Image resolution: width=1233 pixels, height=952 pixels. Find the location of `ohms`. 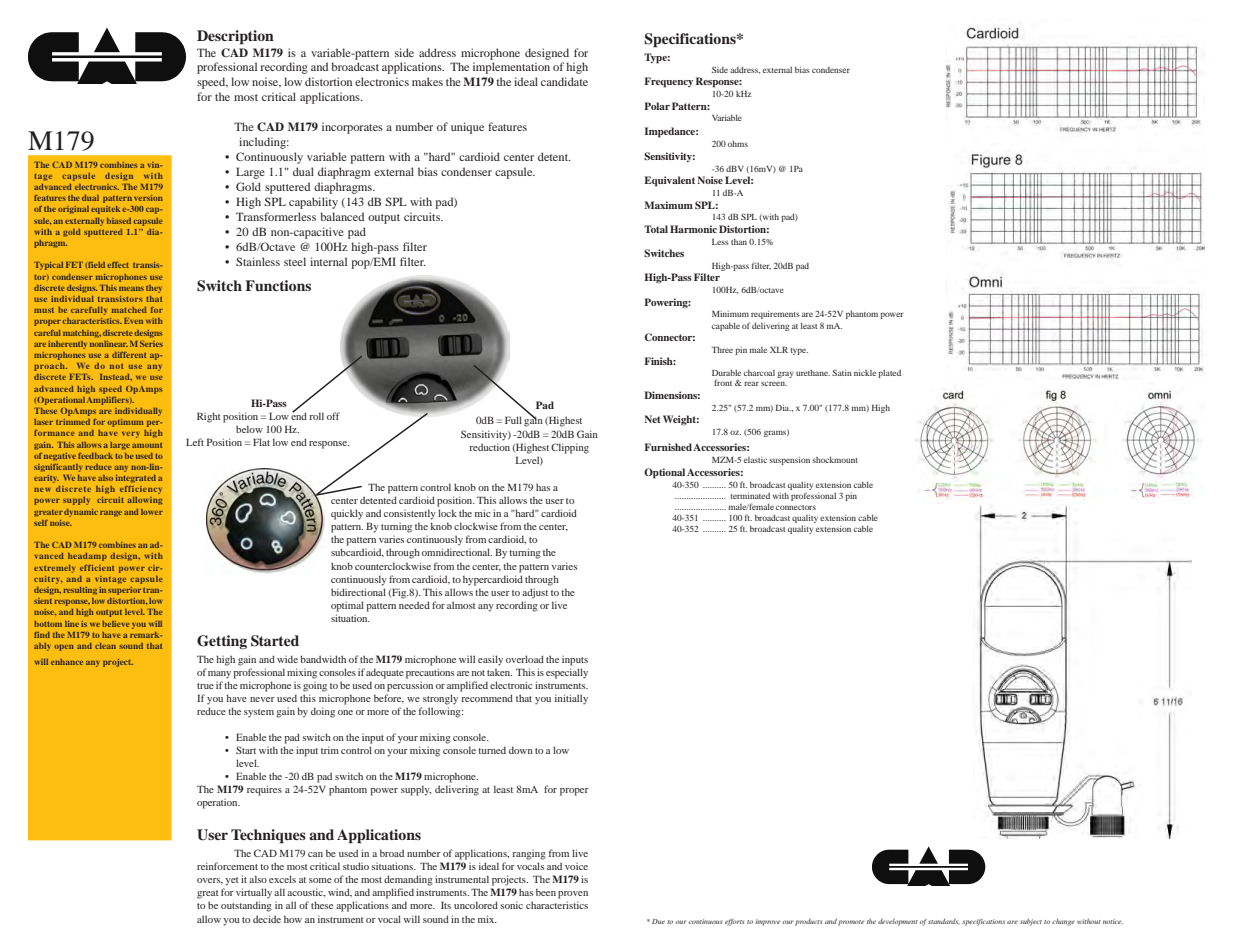

ohms is located at coordinates (738, 144).
